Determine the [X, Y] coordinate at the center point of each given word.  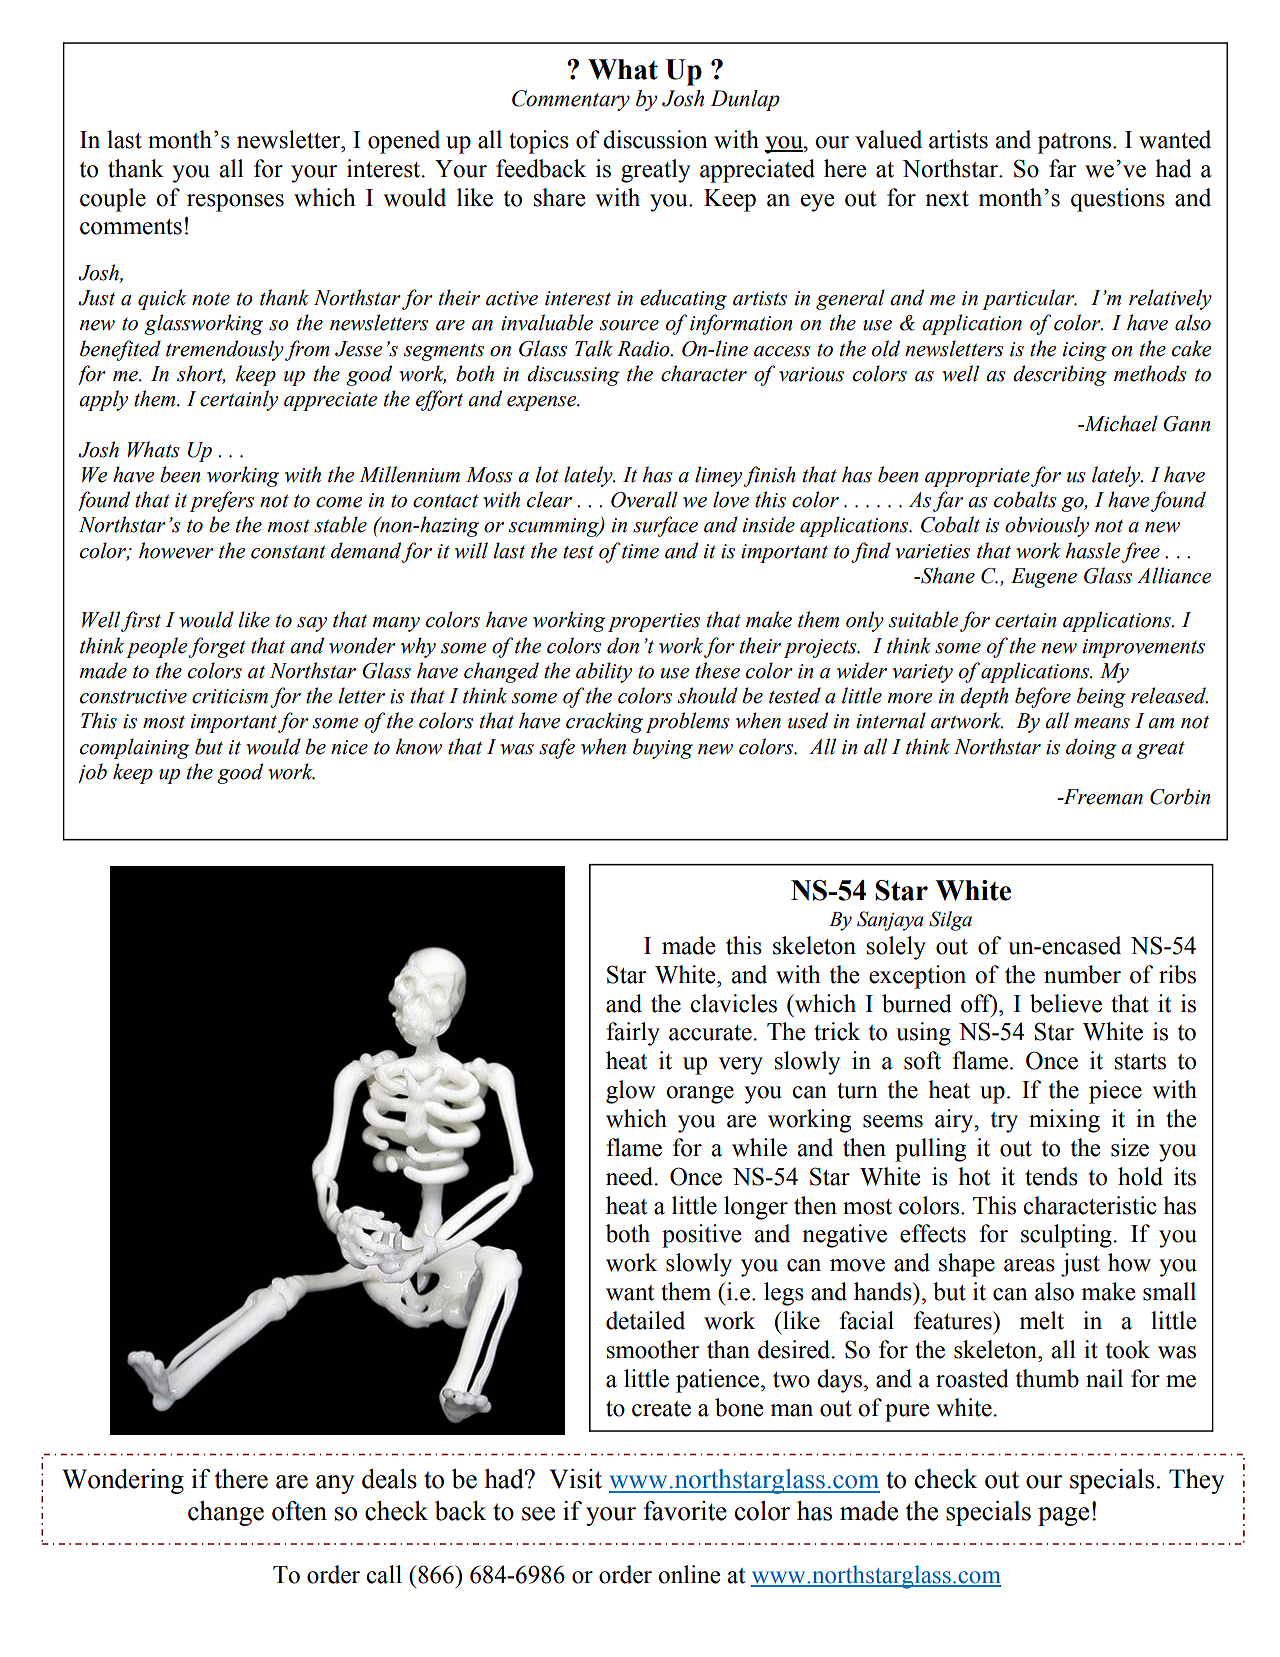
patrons [1074, 143]
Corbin [1180, 796]
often [299, 1511]
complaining [135, 748]
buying [663, 748]
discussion [655, 139]
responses [235, 203]
